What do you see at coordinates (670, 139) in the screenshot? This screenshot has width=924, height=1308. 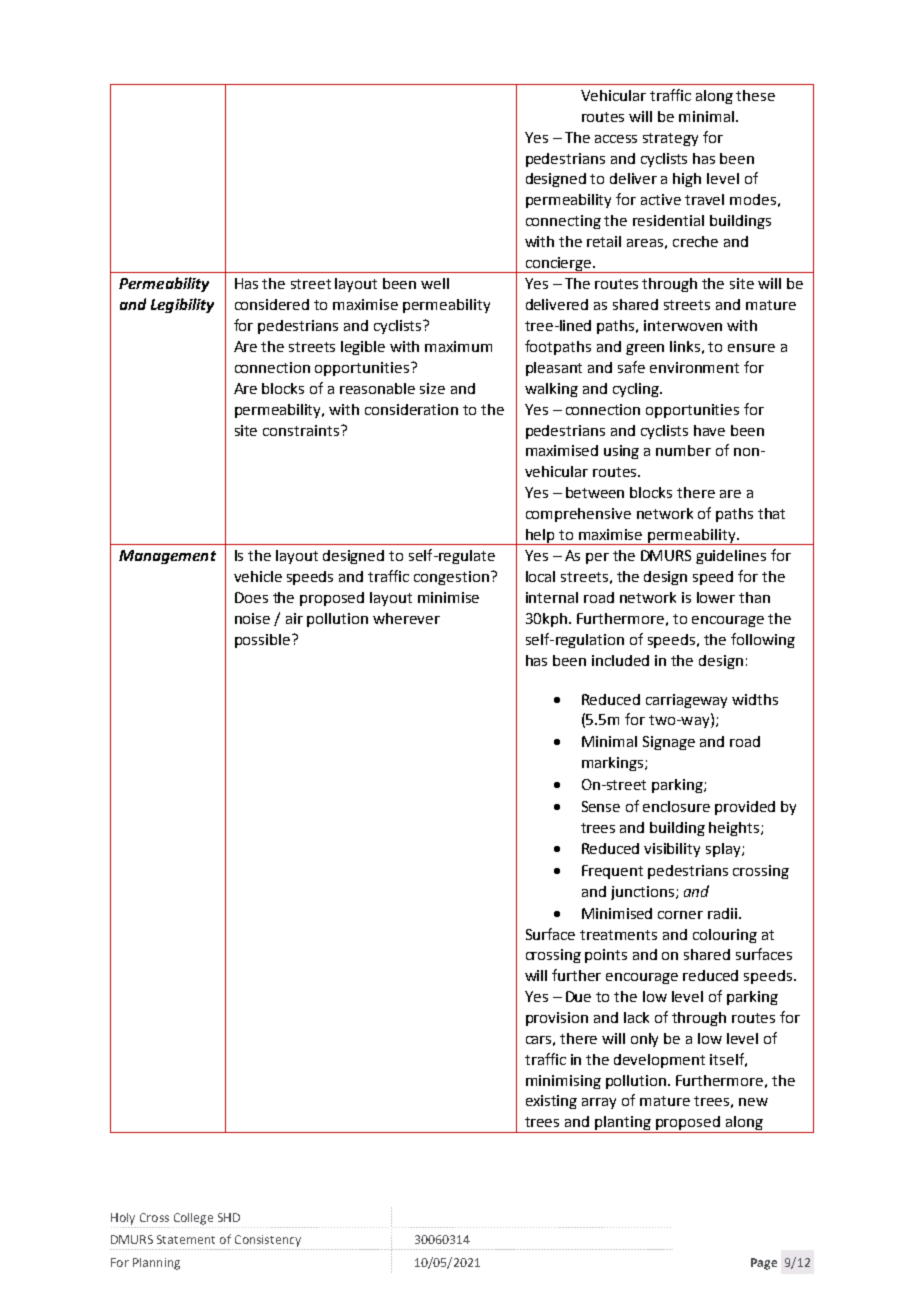 I see `strategy` at bounding box center [670, 139].
